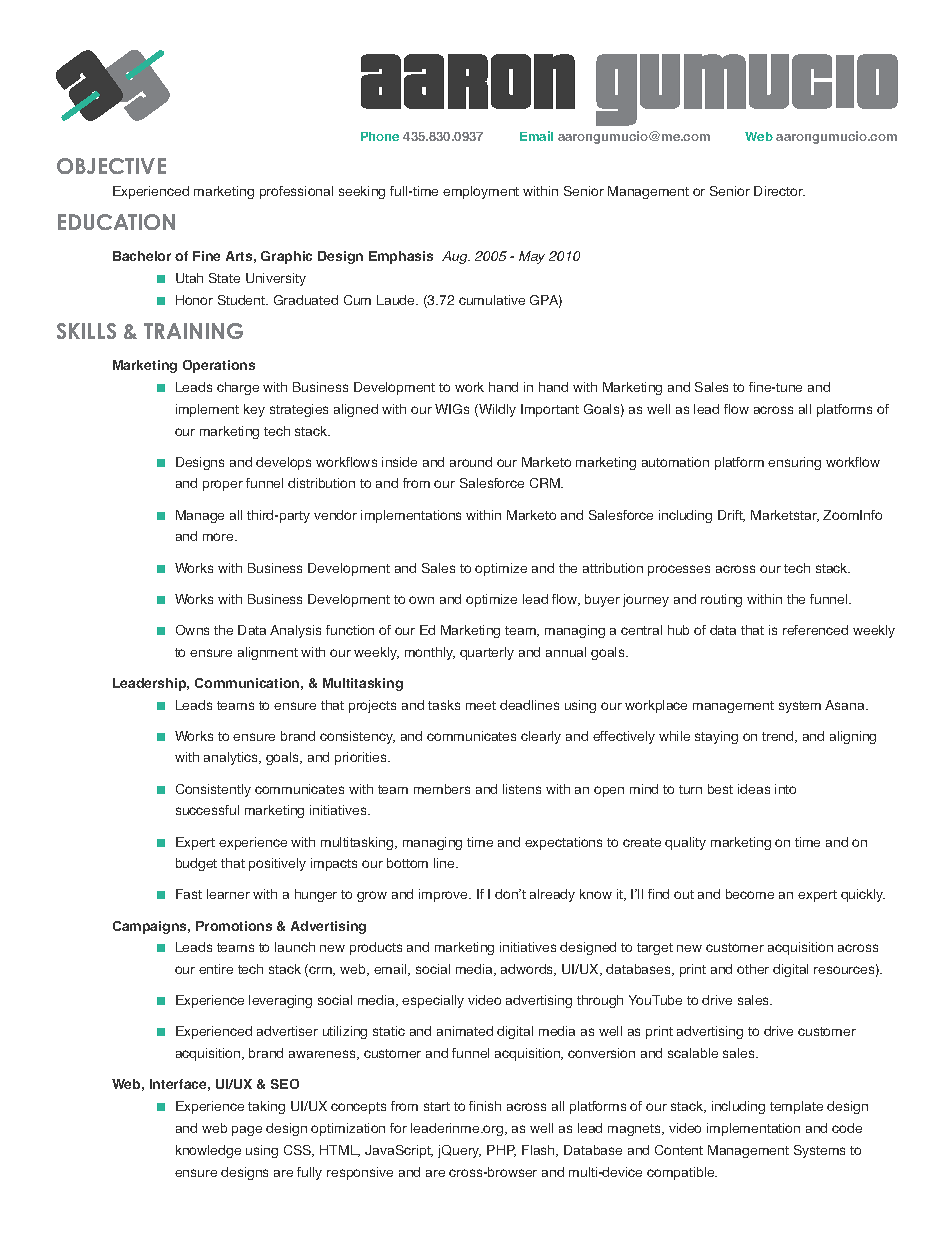 Image resolution: width=952 pixels, height=1233 pixels. Describe the element at coordinates (794, 463) in the screenshot. I see `ensuring` at that location.
